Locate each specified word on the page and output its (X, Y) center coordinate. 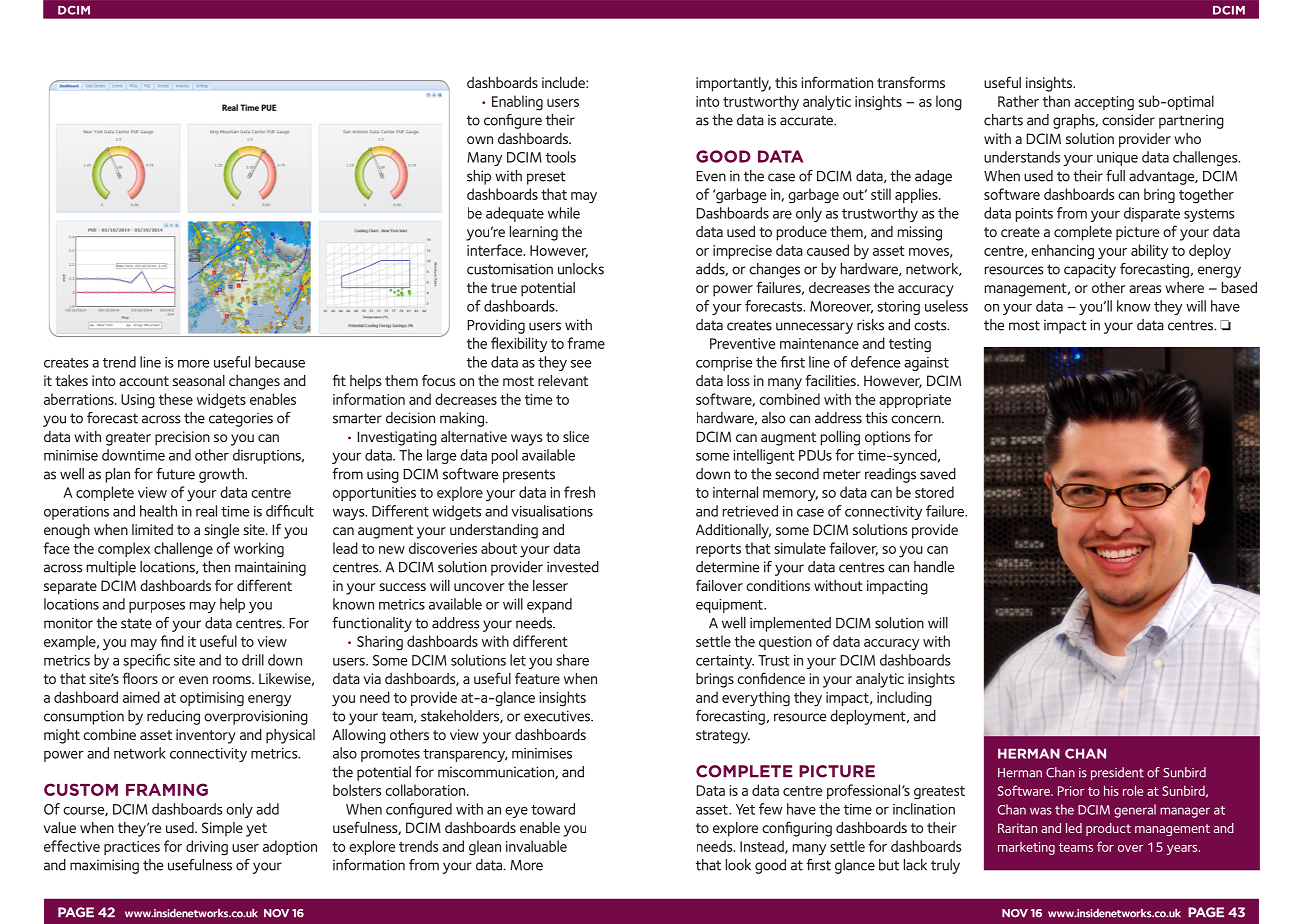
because (280, 362)
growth (222, 475)
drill (253, 660)
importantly (733, 84)
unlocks (581, 269)
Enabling (517, 103)
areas (1145, 289)
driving (207, 848)
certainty (725, 662)
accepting (1104, 103)
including (904, 699)
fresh (579, 492)
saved (938, 474)
